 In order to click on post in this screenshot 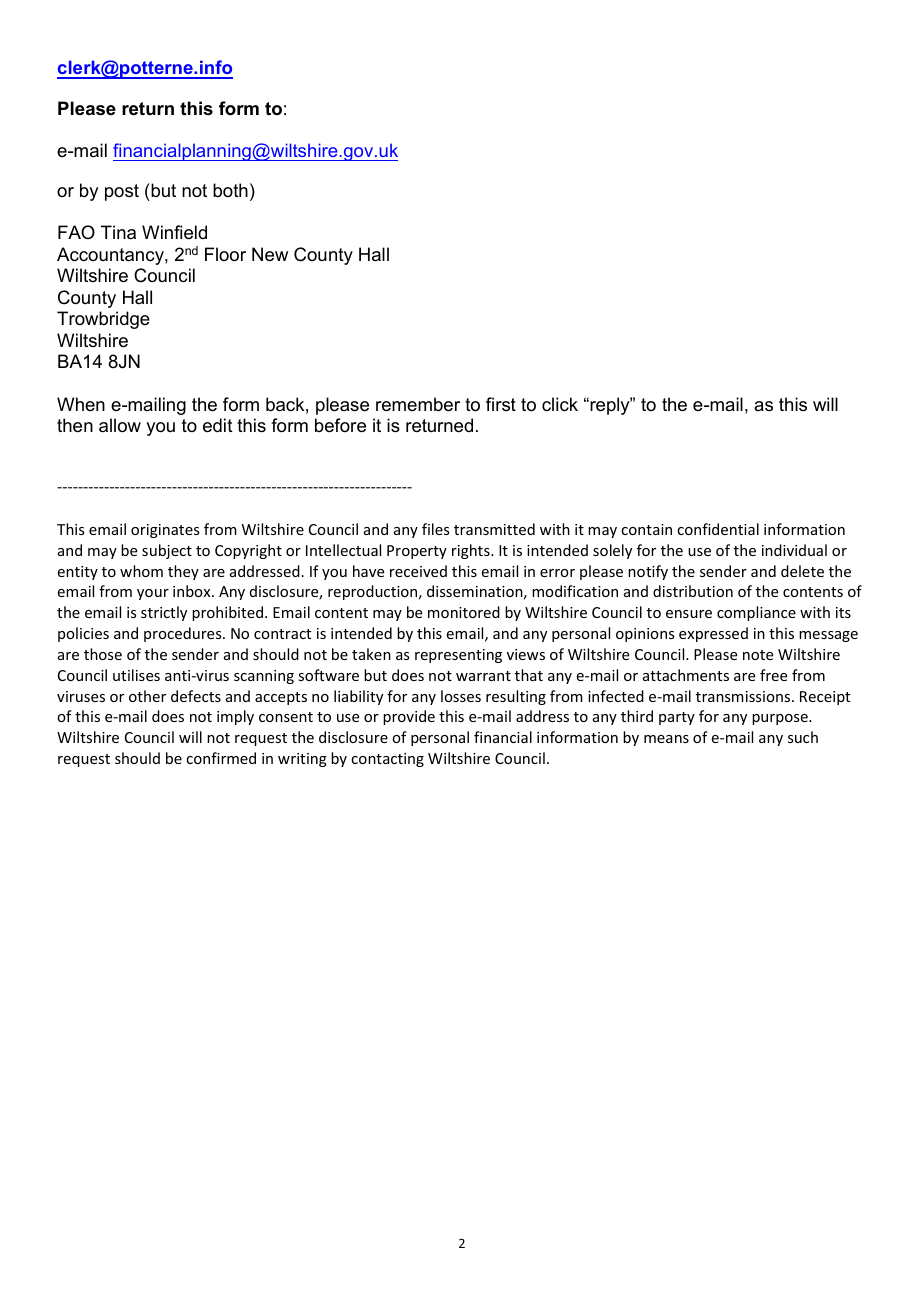, I will do `click(122, 192)`.
